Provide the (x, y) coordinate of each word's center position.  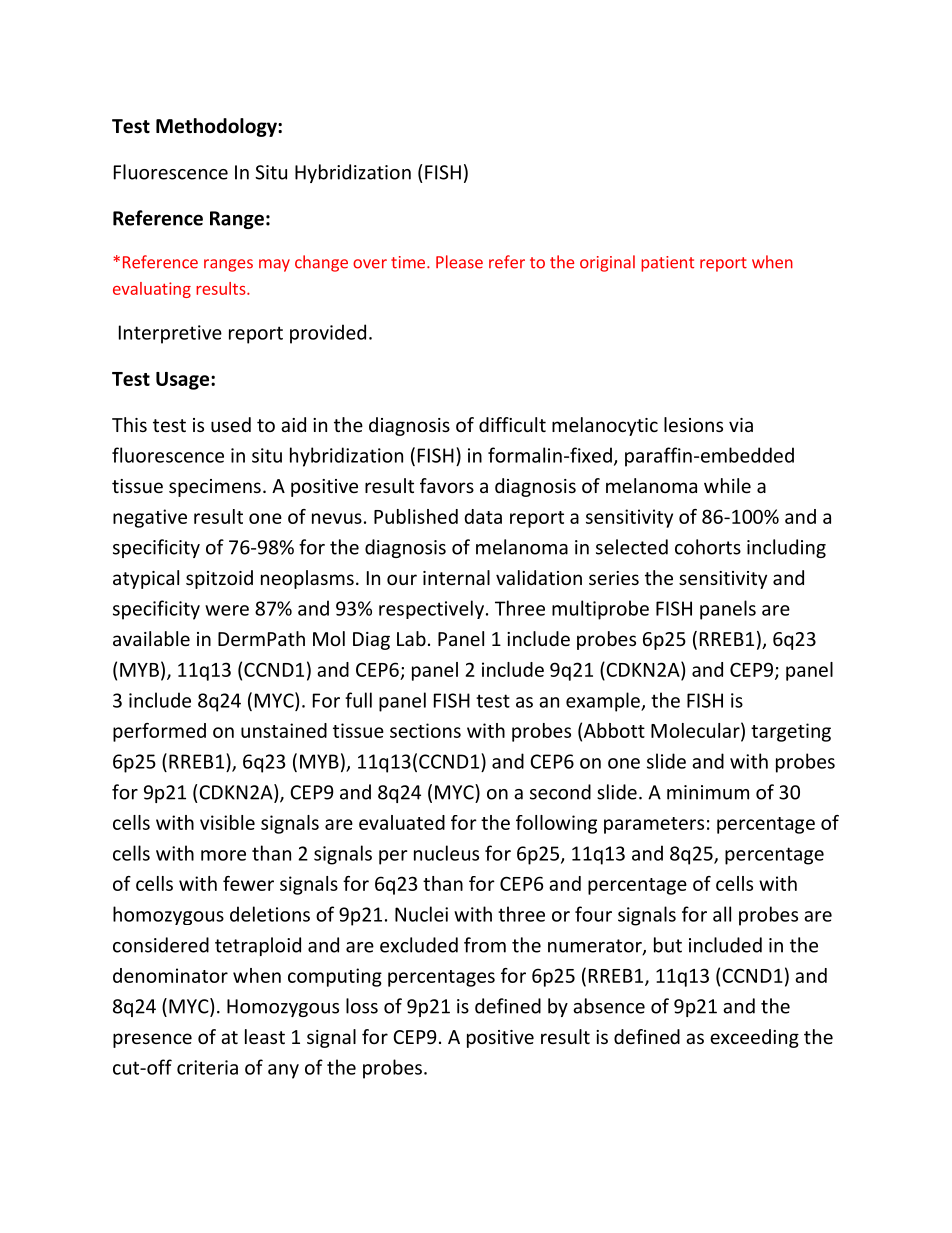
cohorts (708, 547)
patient (667, 264)
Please (459, 262)
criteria (207, 1067)
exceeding (754, 1038)
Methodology (217, 127)
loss (362, 1006)
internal (456, 577)
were (227, 610)
